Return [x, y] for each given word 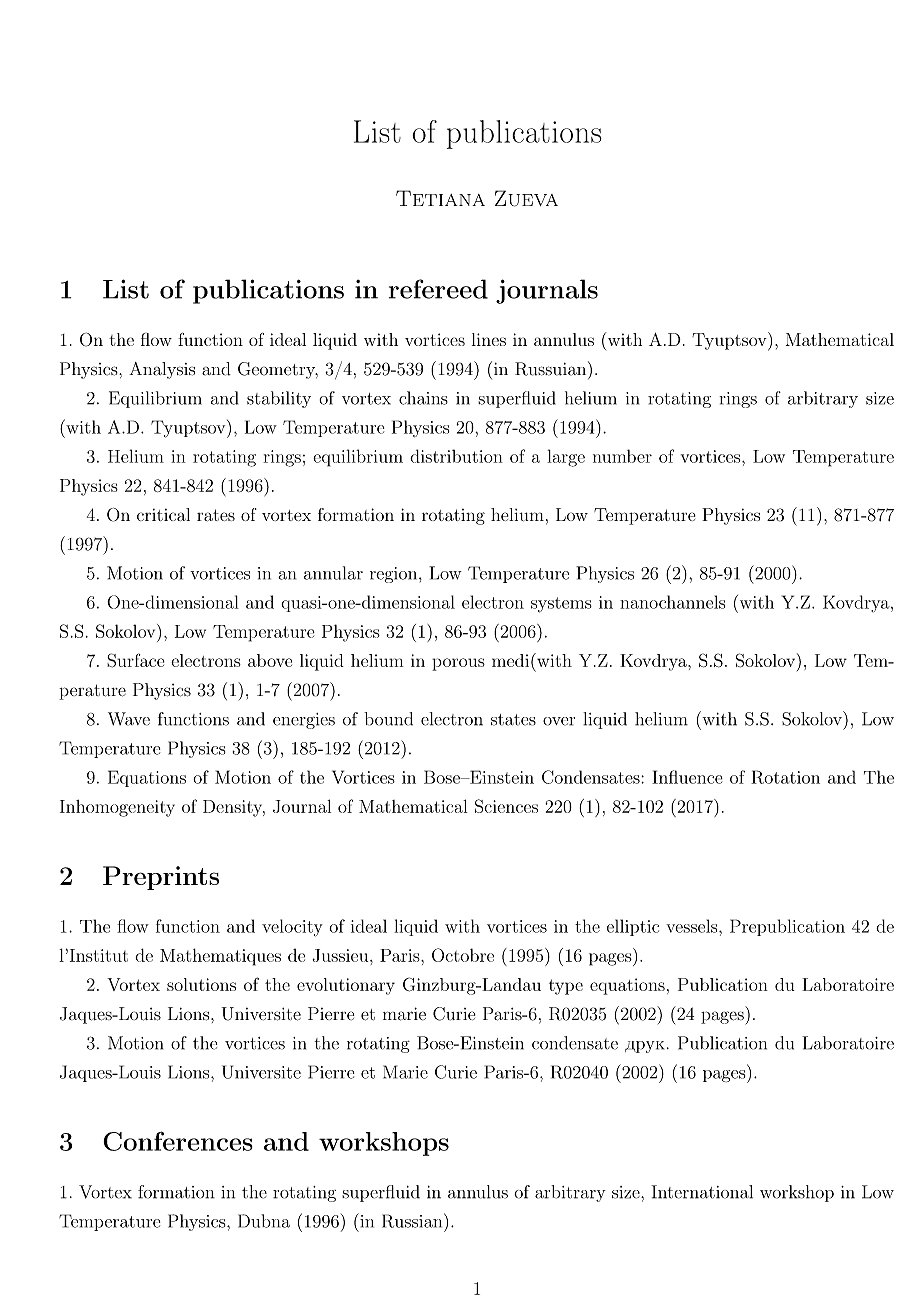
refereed [438, 289]
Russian [413, 1220]
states [513, 720]
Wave [129, 719]
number [622, 456]
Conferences [178, 1141]
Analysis [162, 370]
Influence [687, 777]
